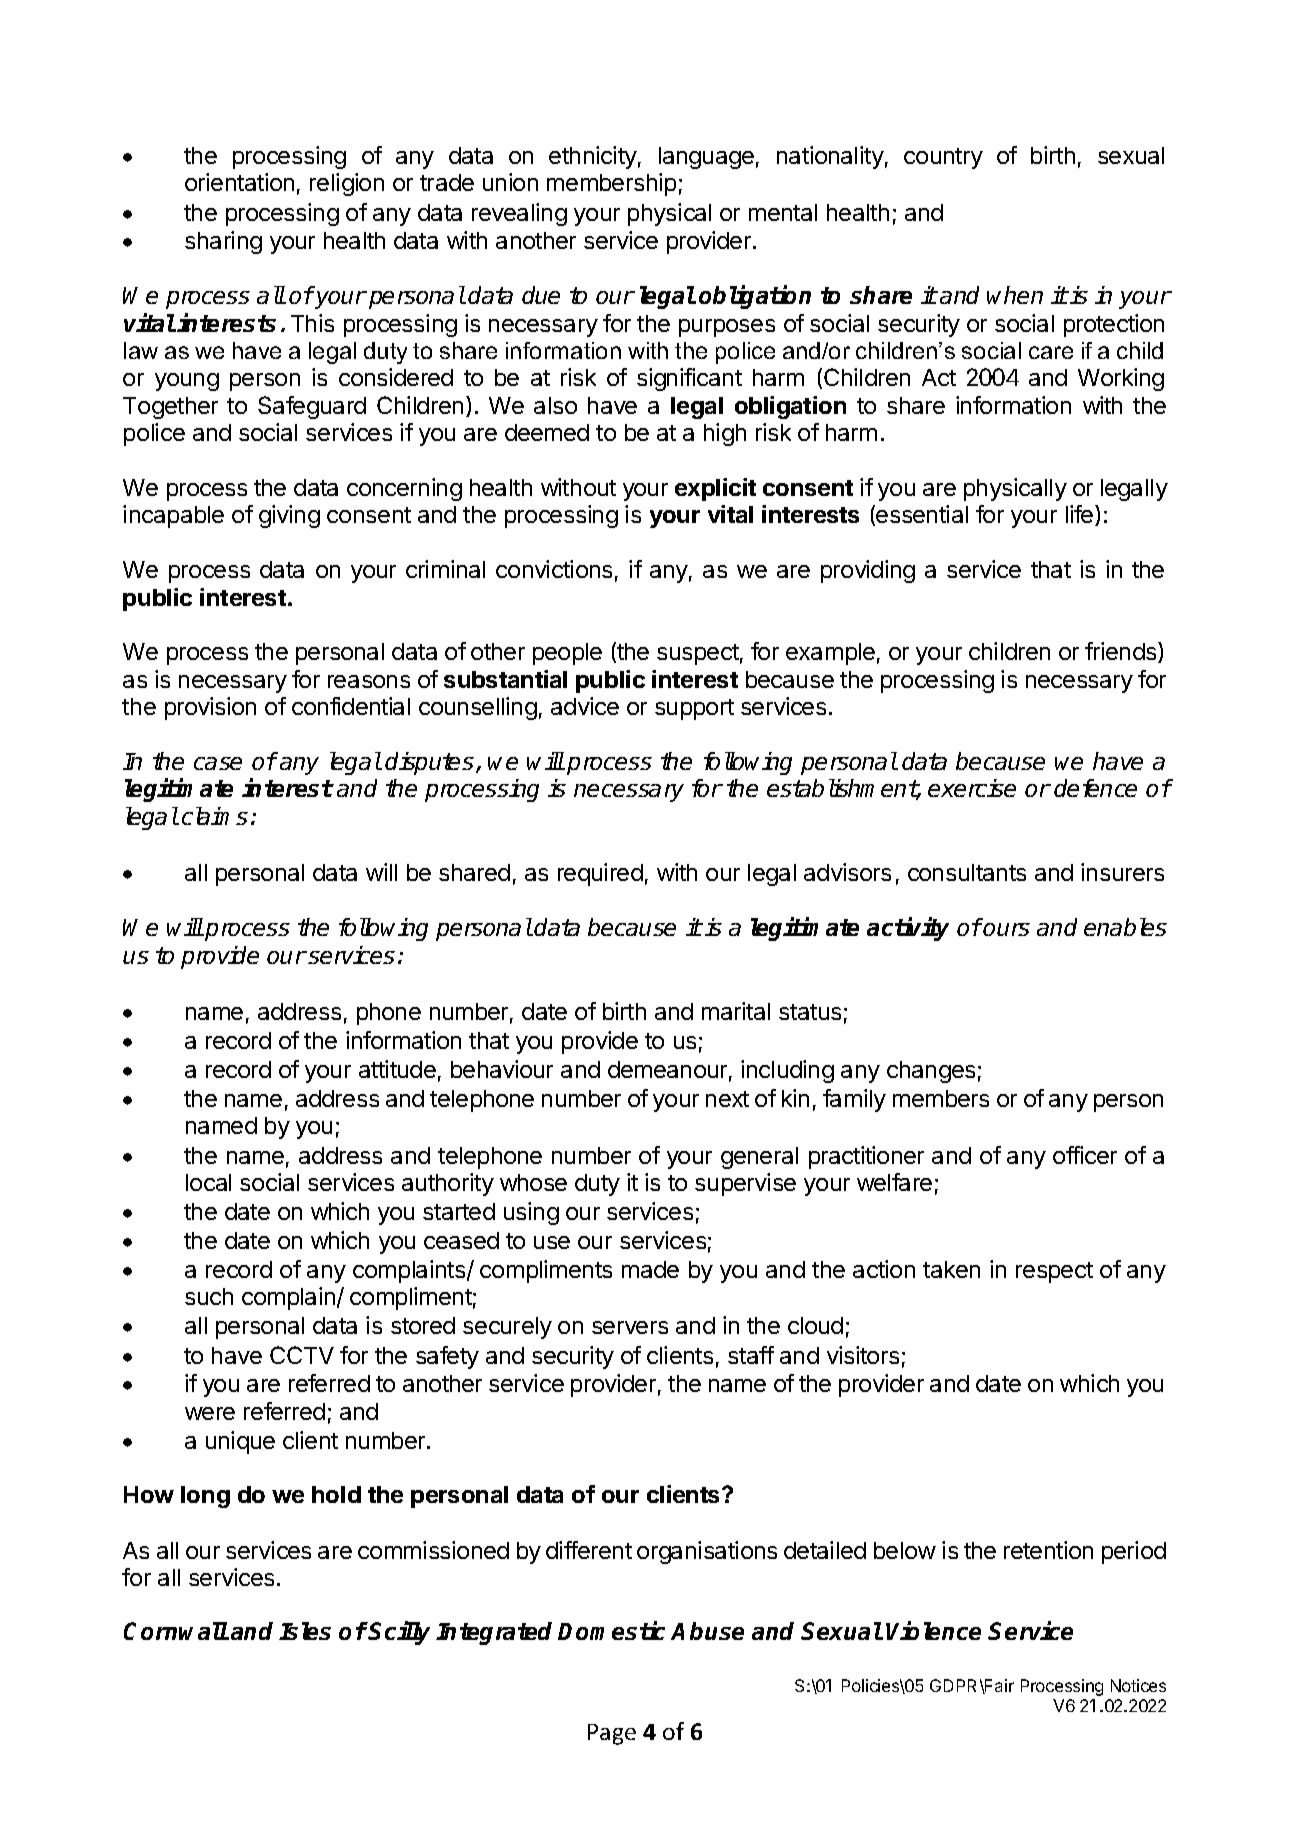 The width and height of the screenshot is (1289, 1824). What do you see at coordinates (289, 516) in the screenshot?
I see `giving` at bounding box center [289, 516].
